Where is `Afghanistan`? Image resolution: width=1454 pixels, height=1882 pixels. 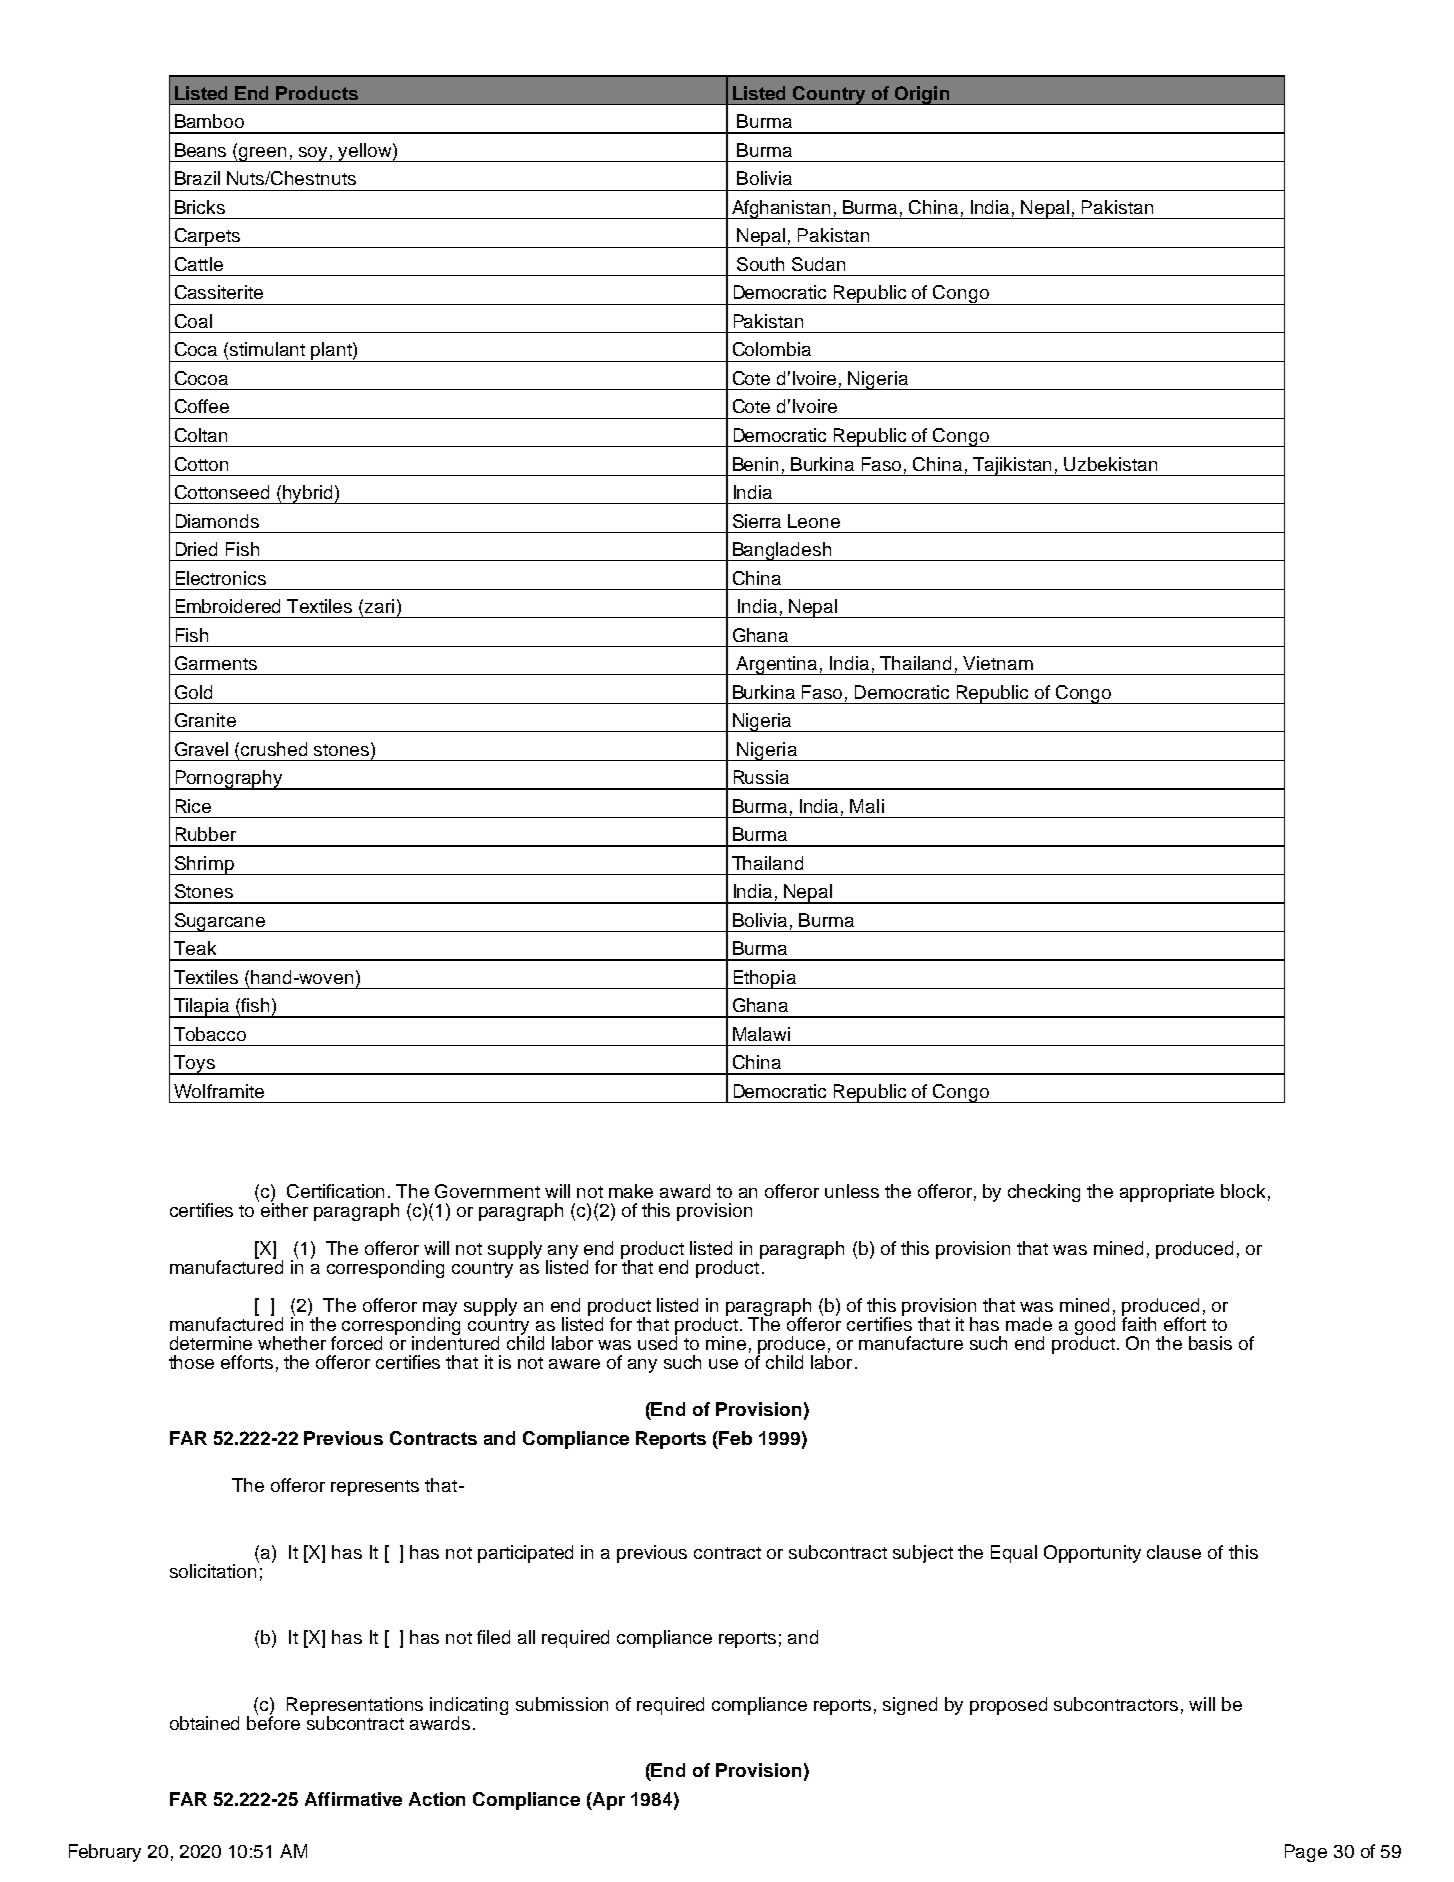 Afghanistan is located at coordinates (781, 209).
